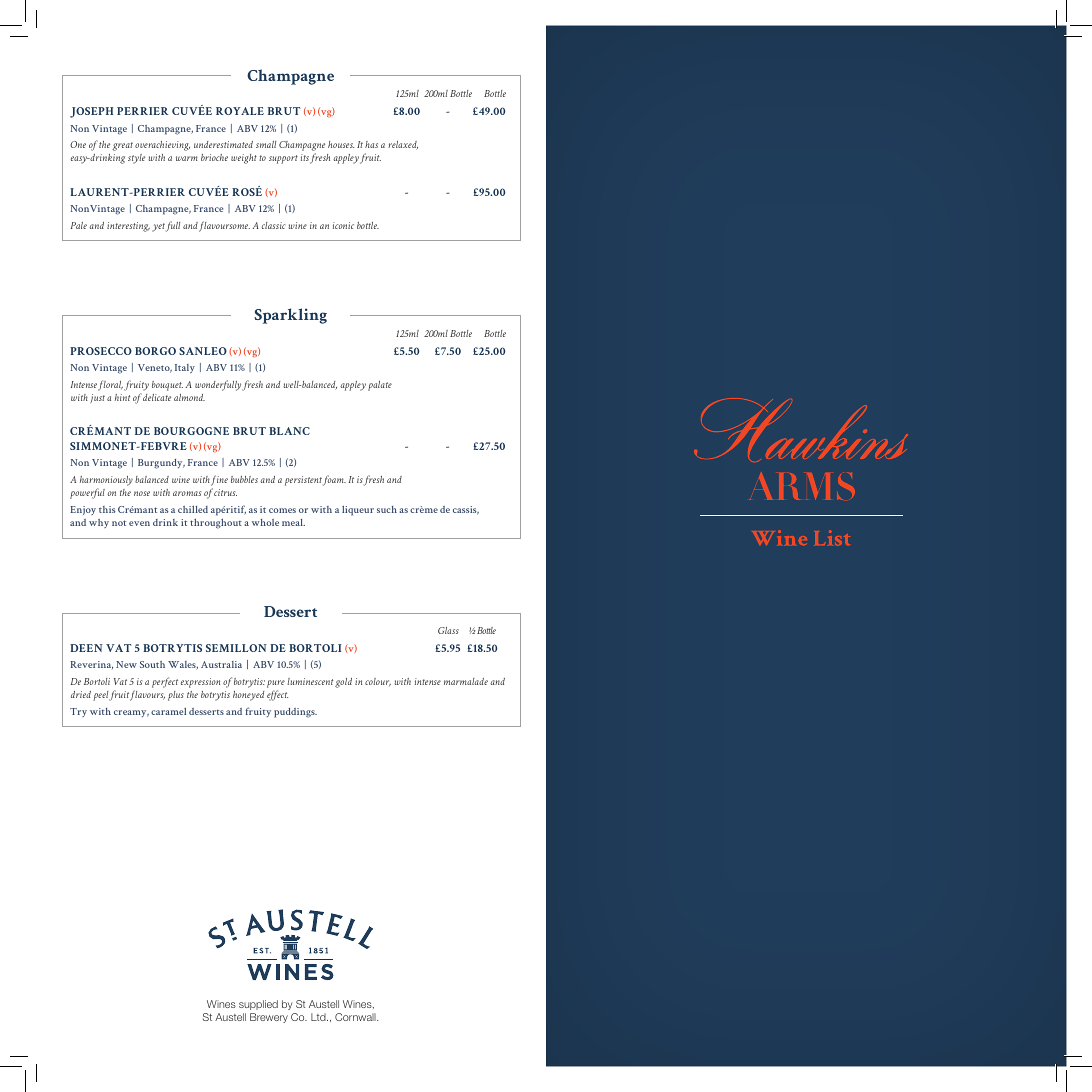 Image resolution: width=1092 pixels, height=1092 pixels. What do you see at coordinates (248, 696) in the document?
I see `honeyed` at bounding box center [248, 696].
